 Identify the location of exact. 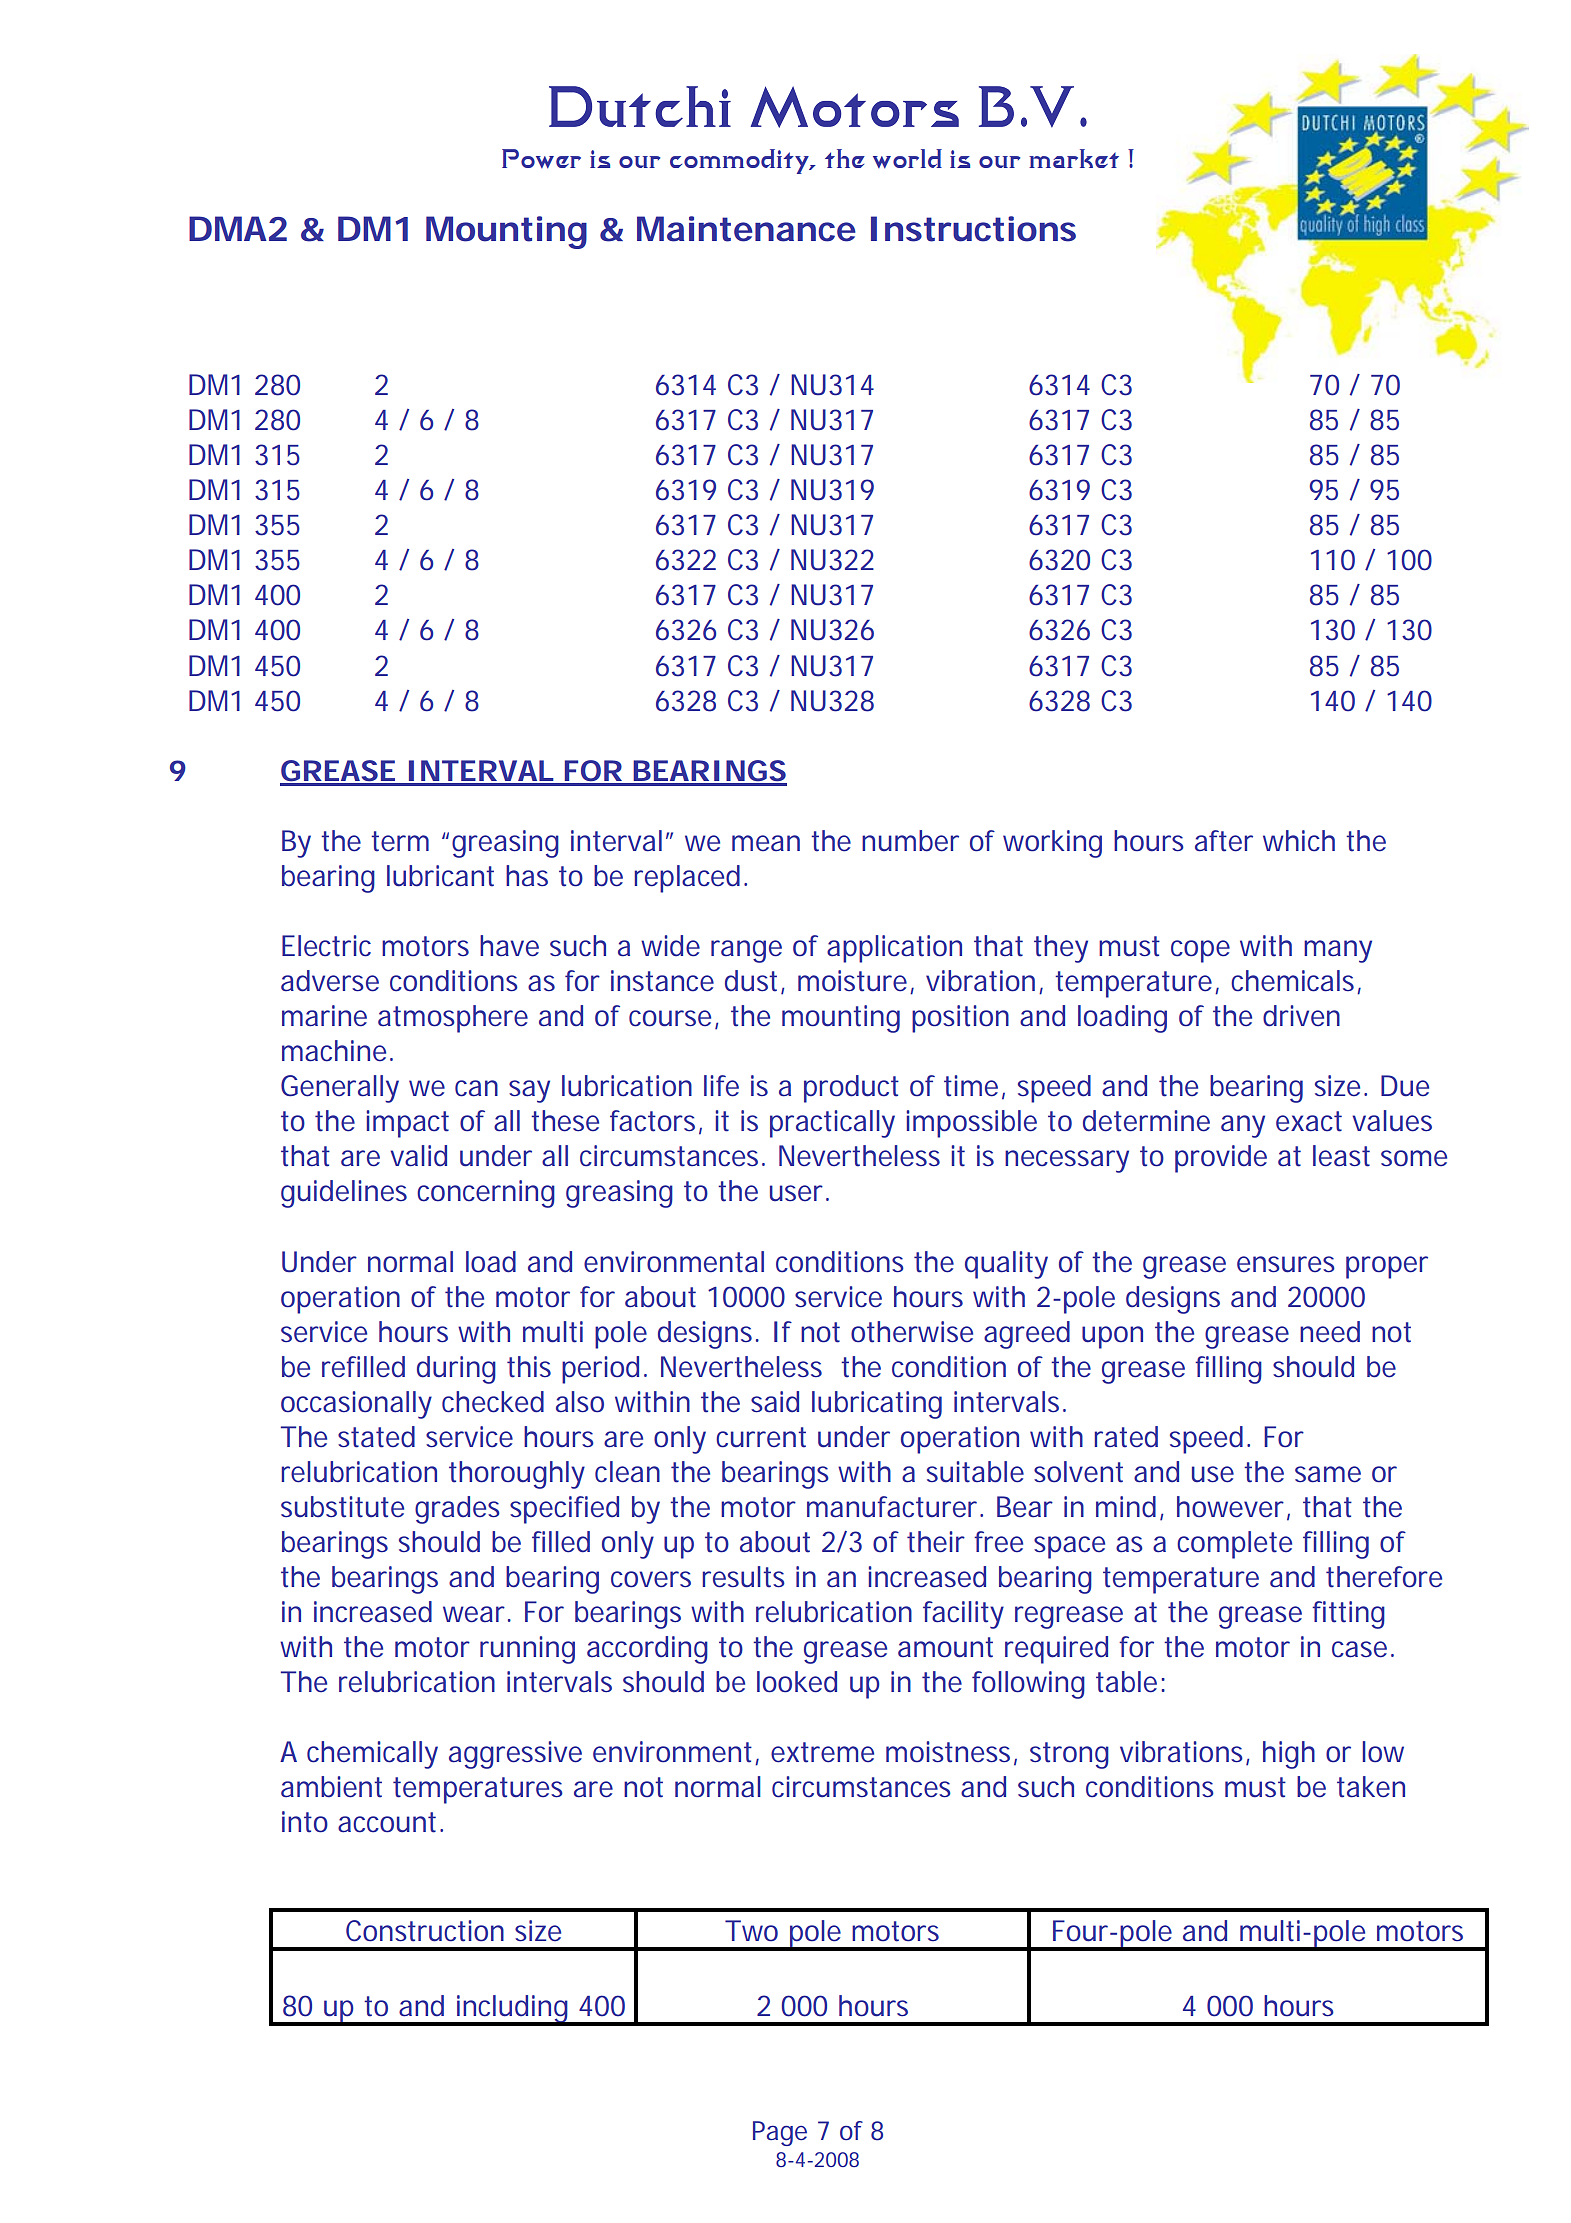
(1309, 1121).
